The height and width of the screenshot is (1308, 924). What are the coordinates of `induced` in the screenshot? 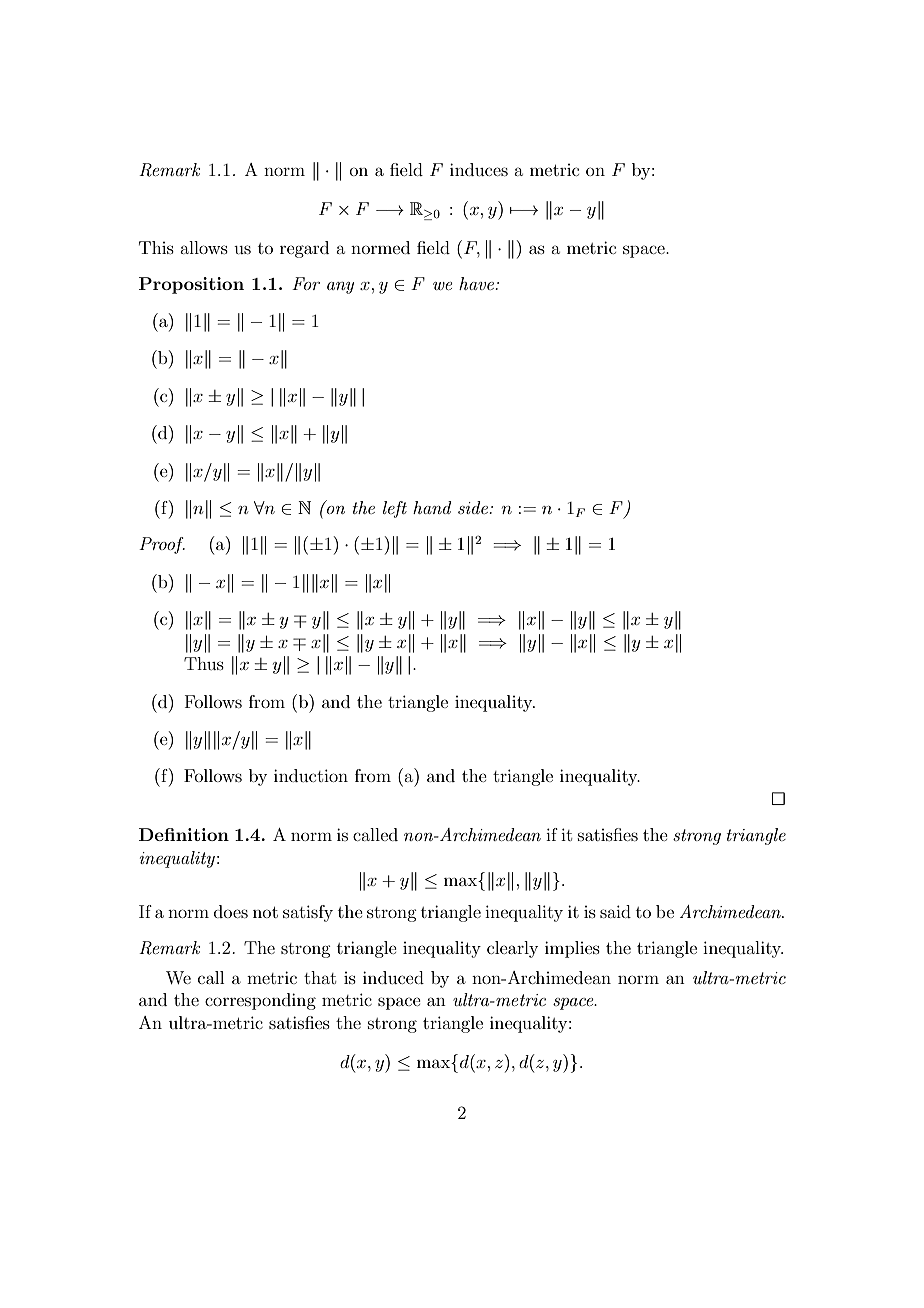 It's located at (393, 977).
